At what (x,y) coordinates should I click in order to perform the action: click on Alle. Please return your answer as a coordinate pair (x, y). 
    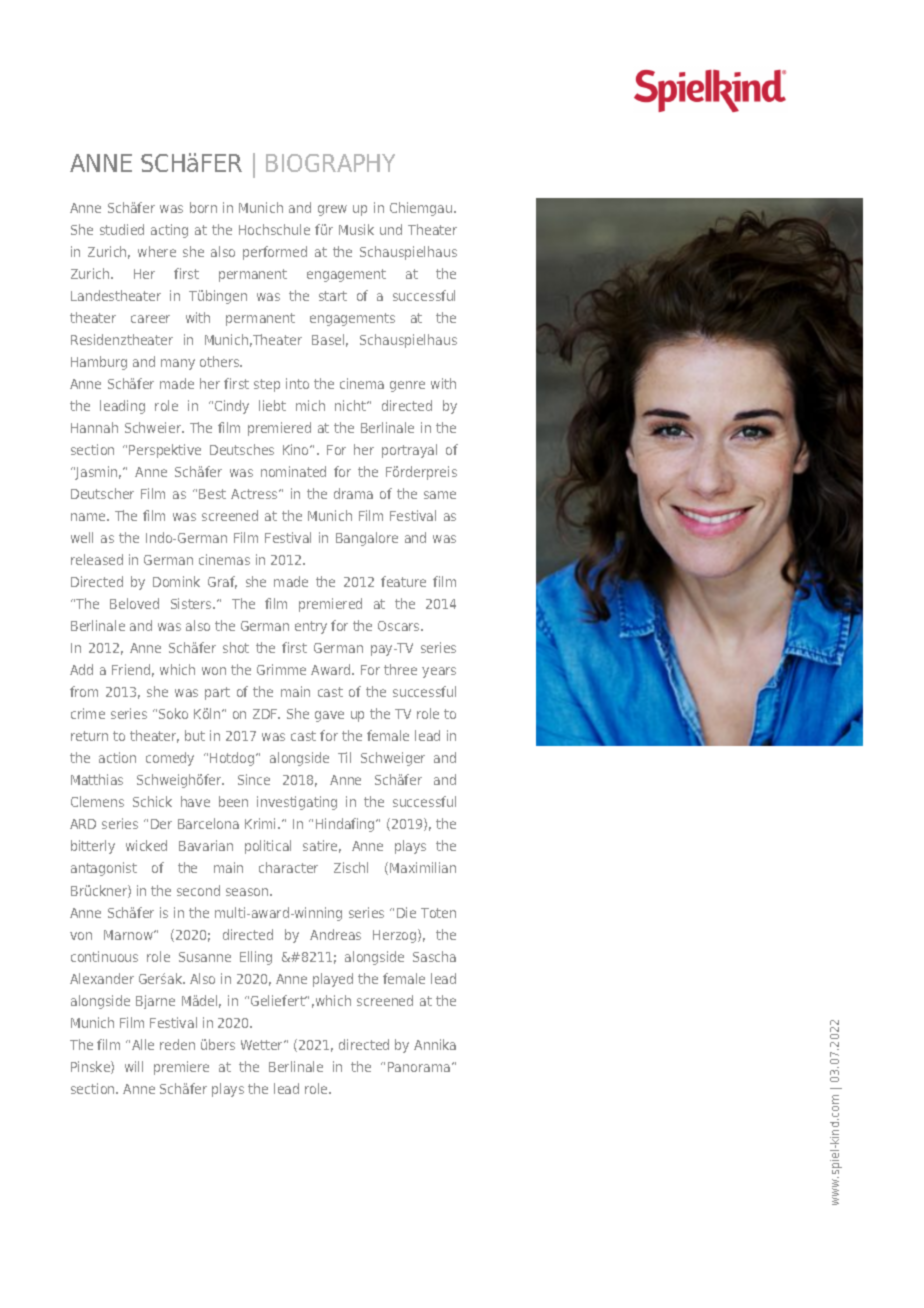
    Looking at the image, I should click on (143, 1044).
